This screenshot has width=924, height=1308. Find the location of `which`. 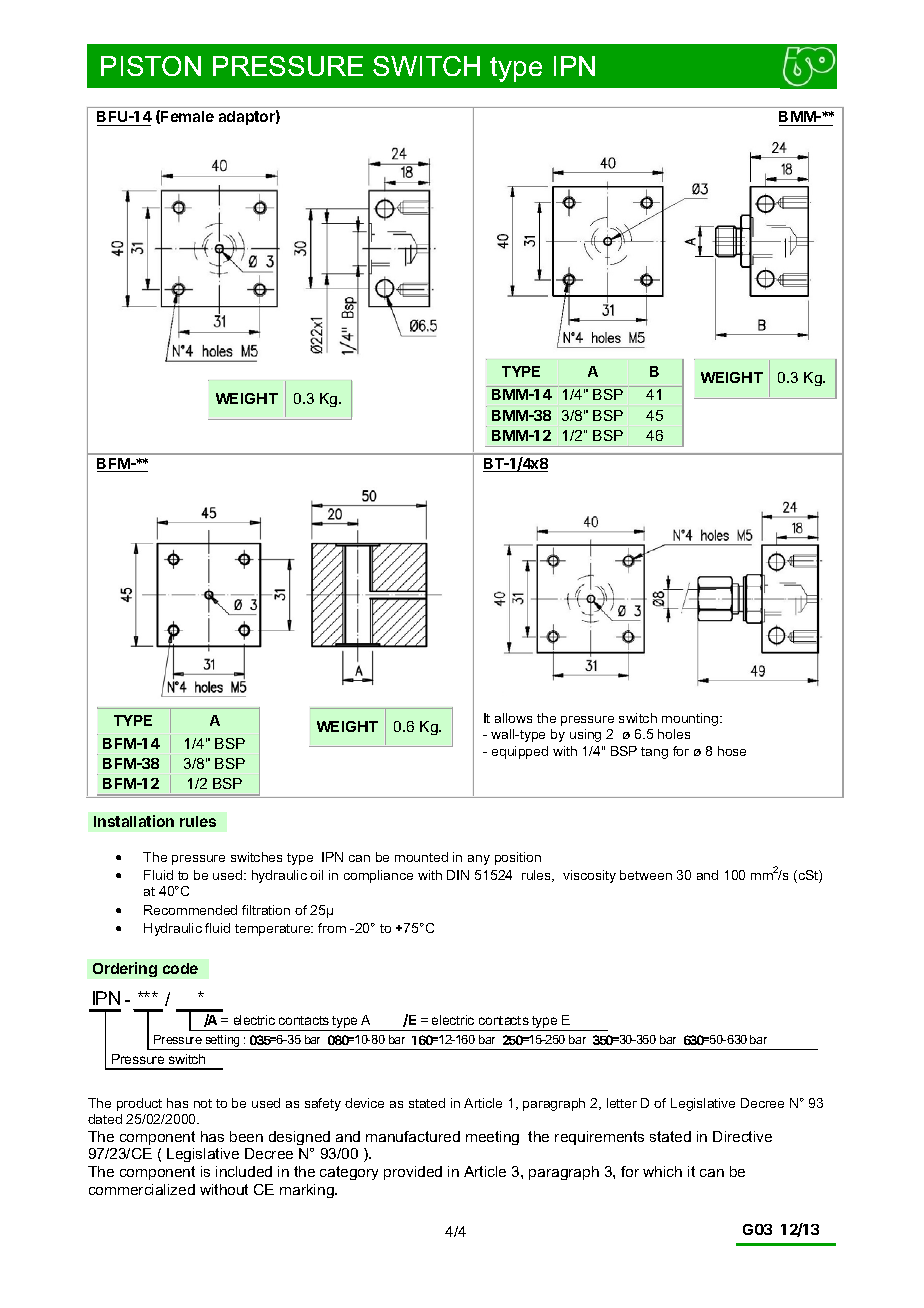

which is located at coordinates (662, 1171).
